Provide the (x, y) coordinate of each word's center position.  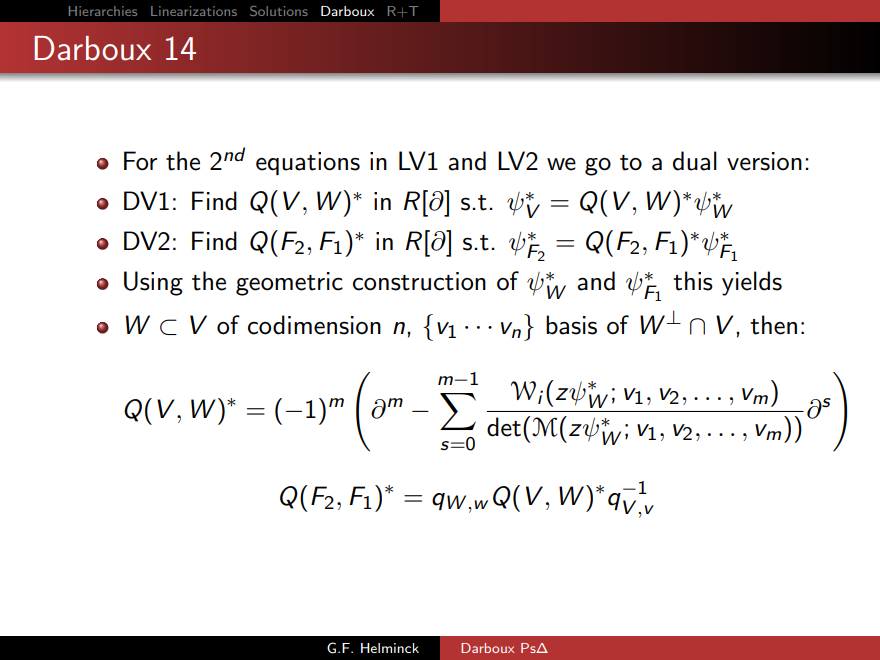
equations (308, 163)
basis (571, 325)
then (773, 325)
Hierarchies (103, 11)
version (764, 161)
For (140, 161)
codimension (314, 325)
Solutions (279, 11)
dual (695, 161)
